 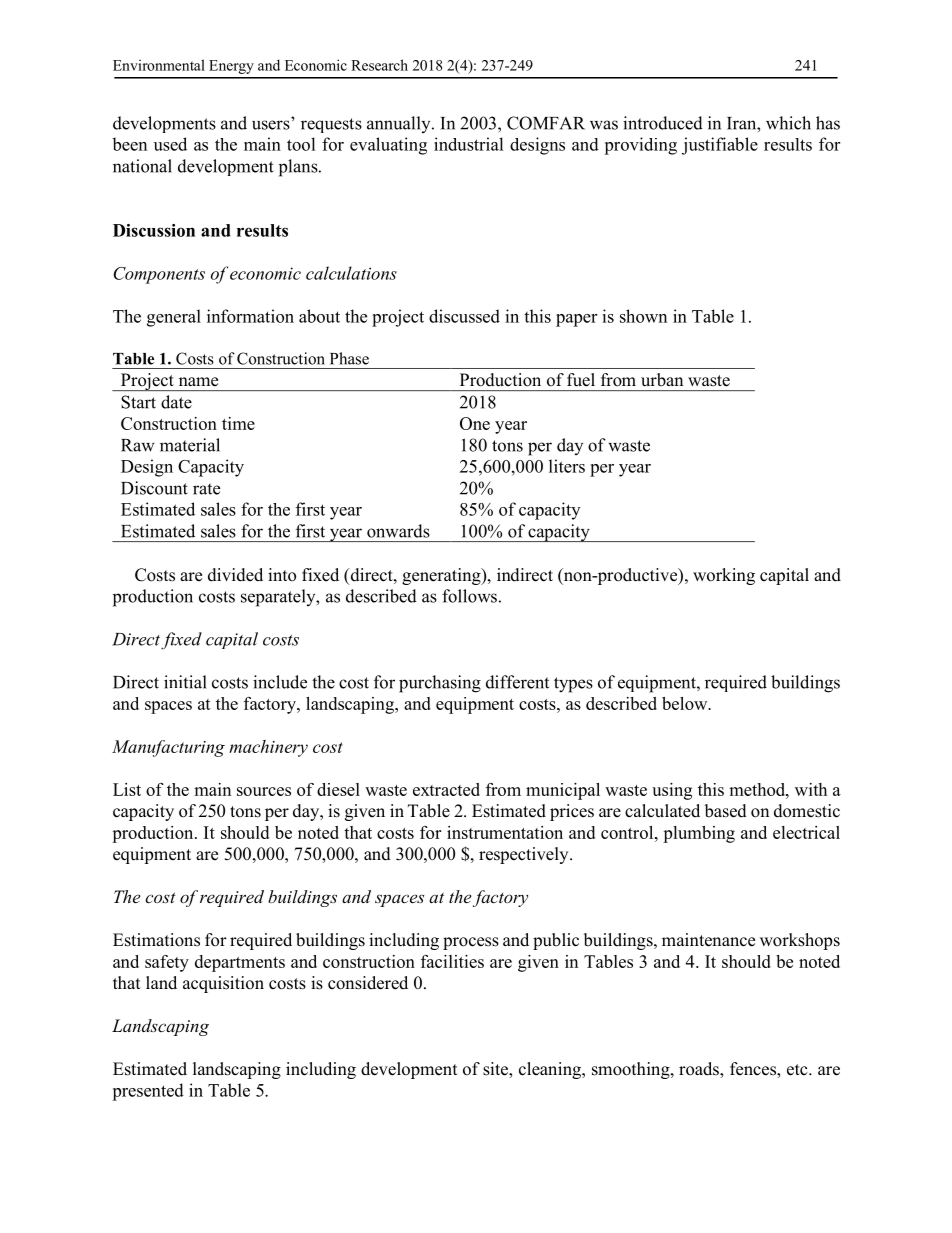 What do you see at coordinates (567, 466) in the screenshot?
I see `liters` at bounding box center [567, 466].
